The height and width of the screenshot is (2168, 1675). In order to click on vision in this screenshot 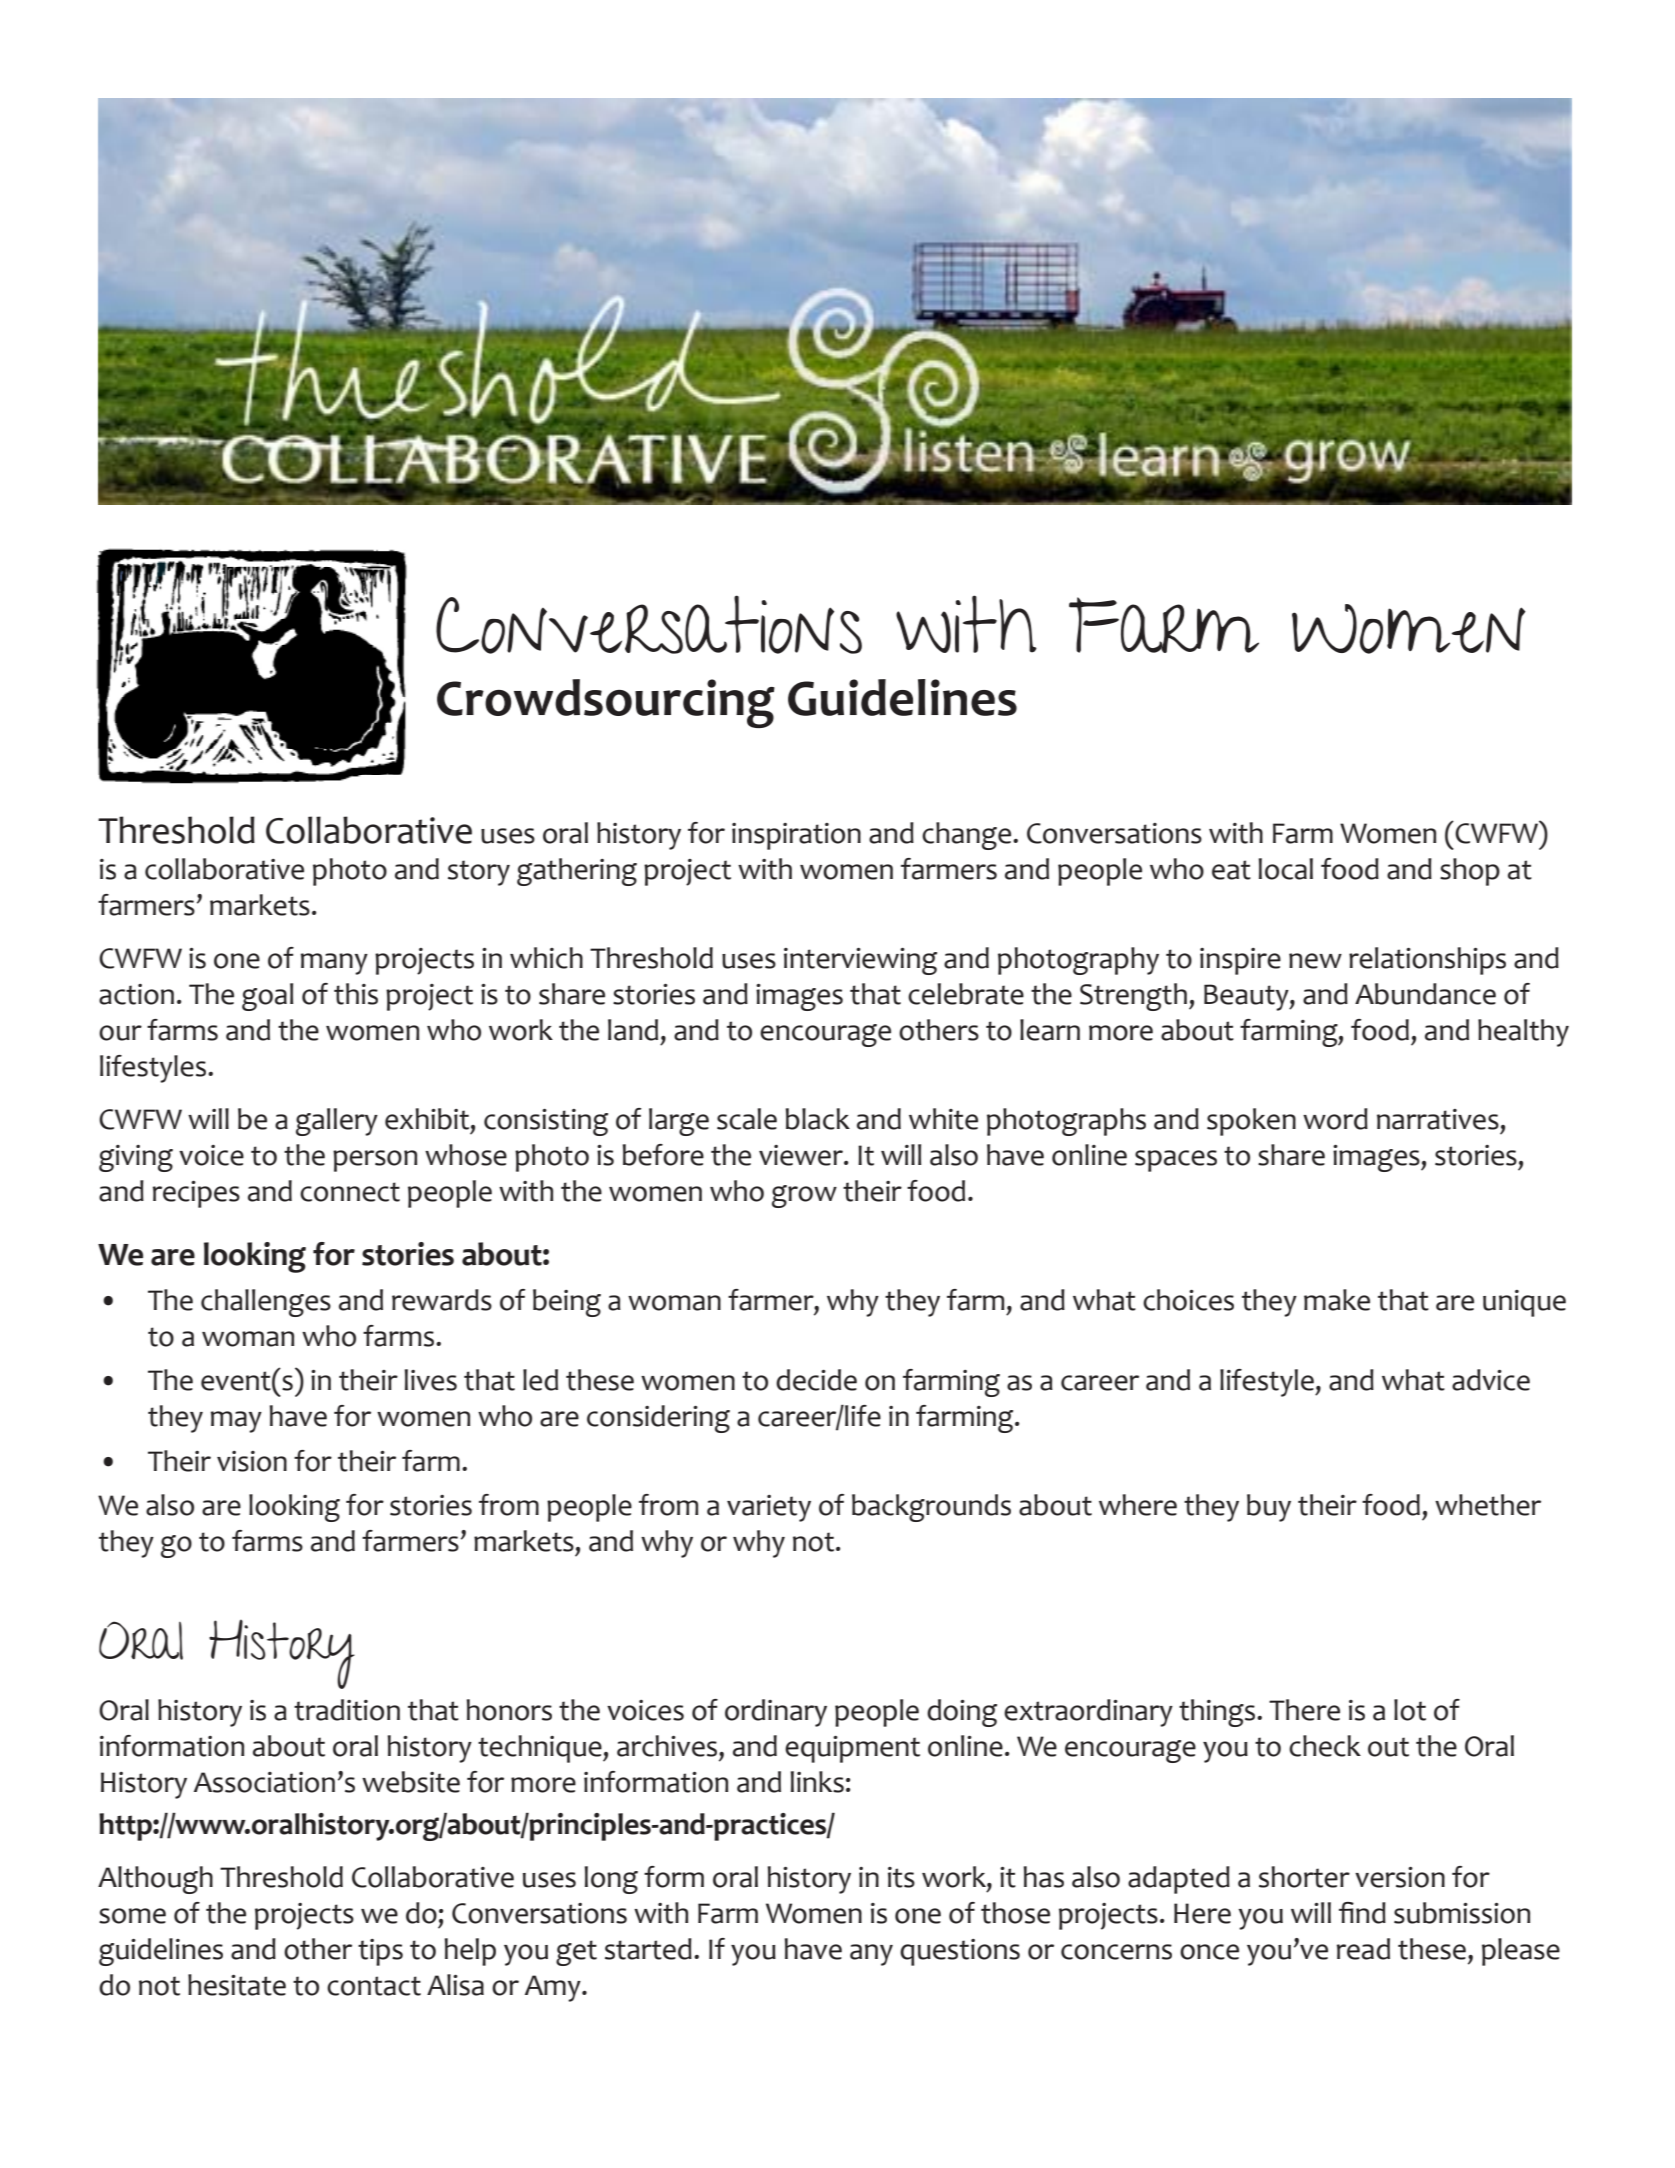, I will do `click(252, 1461)`.
